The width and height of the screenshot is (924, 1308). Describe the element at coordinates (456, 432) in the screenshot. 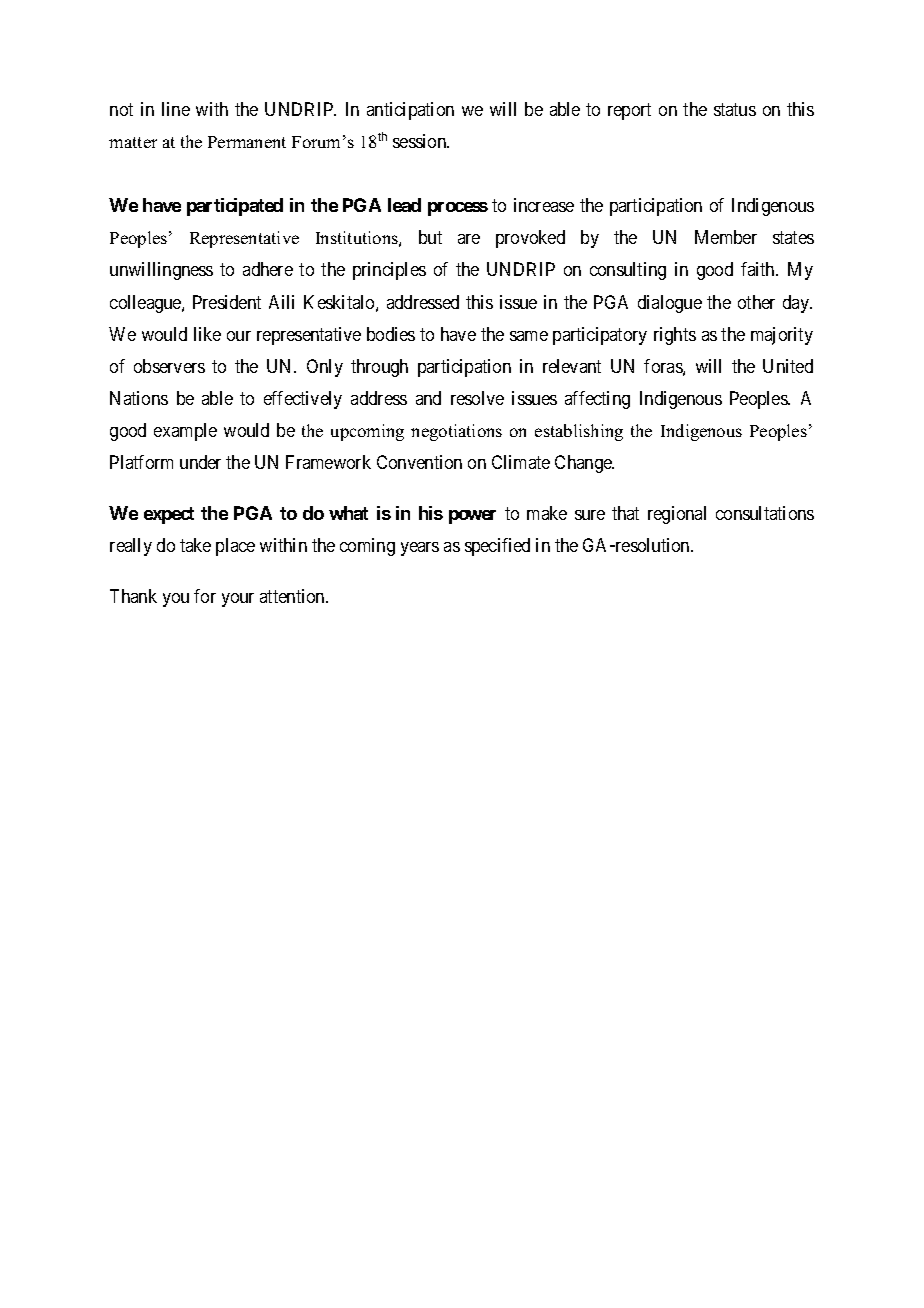

I see `negotiations` at that location.
